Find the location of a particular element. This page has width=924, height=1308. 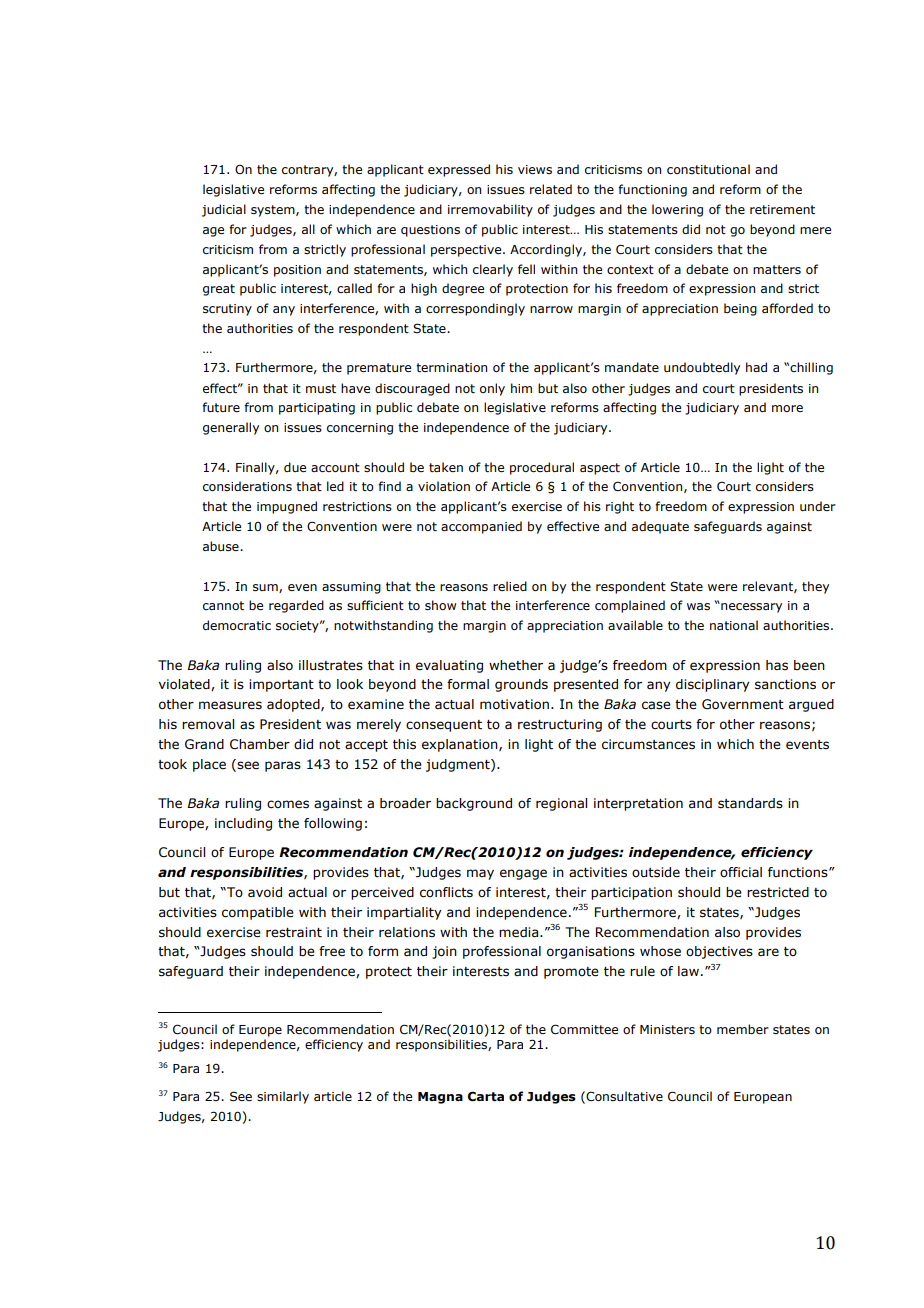

whether is located at coordinates (516, 665).
